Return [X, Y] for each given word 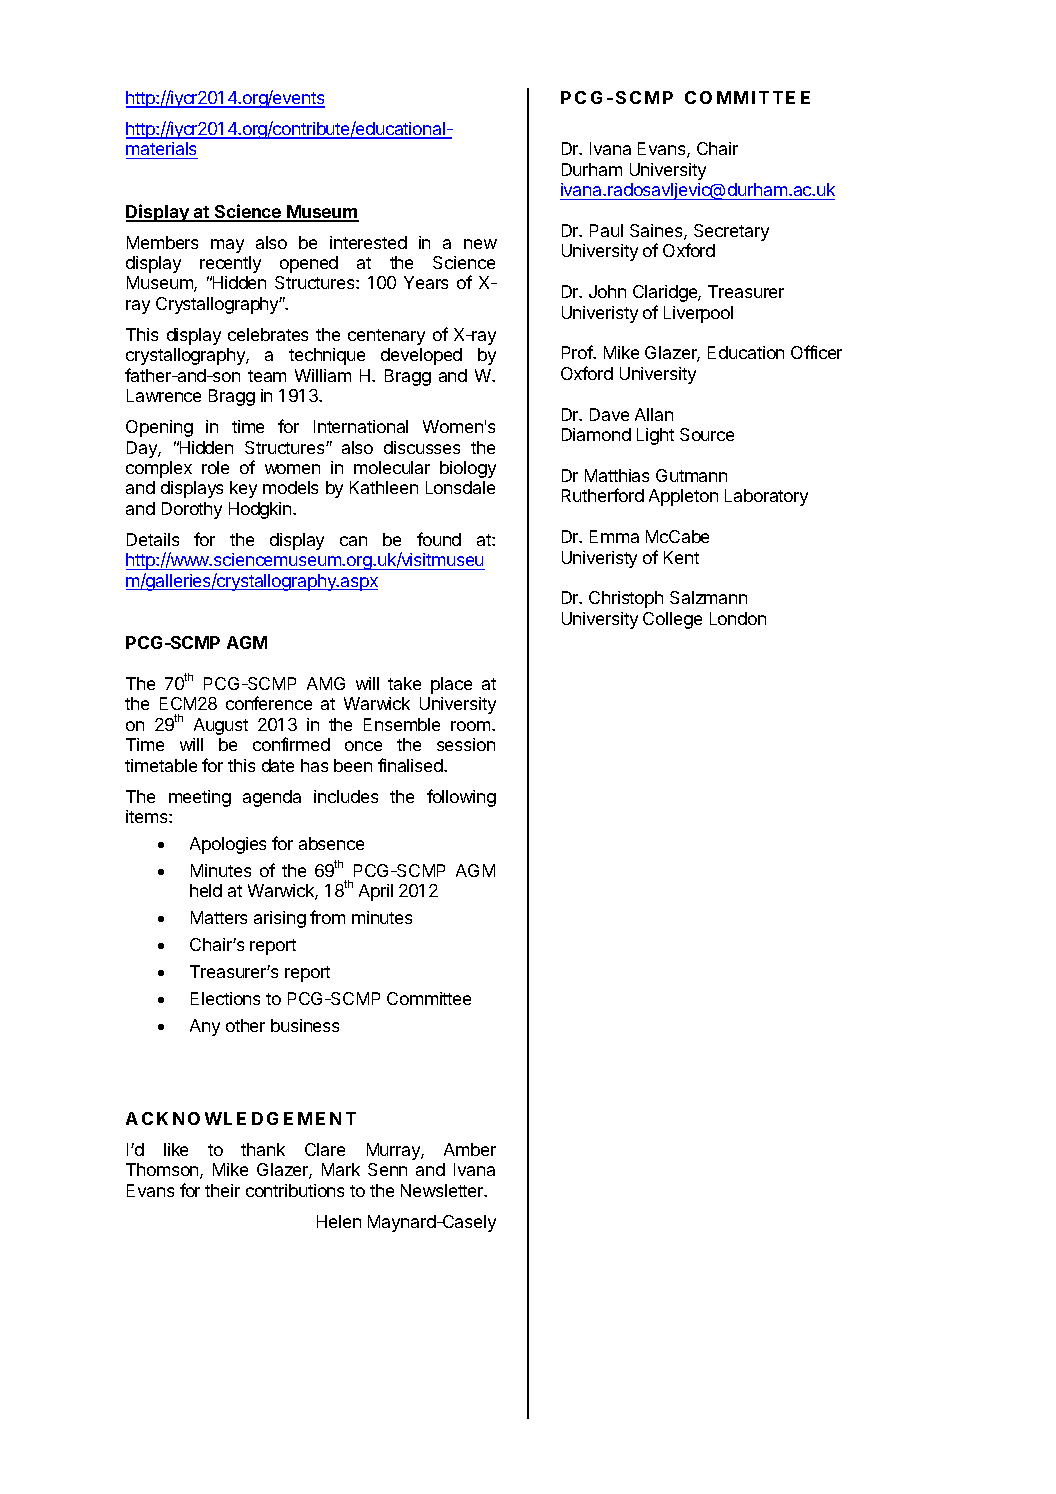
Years [426, 282]
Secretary [731, 232]
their [222, 1190]
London [738, 618]
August [221, 726]
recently [230, 264]
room [470, 726]
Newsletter [443, 1190]
